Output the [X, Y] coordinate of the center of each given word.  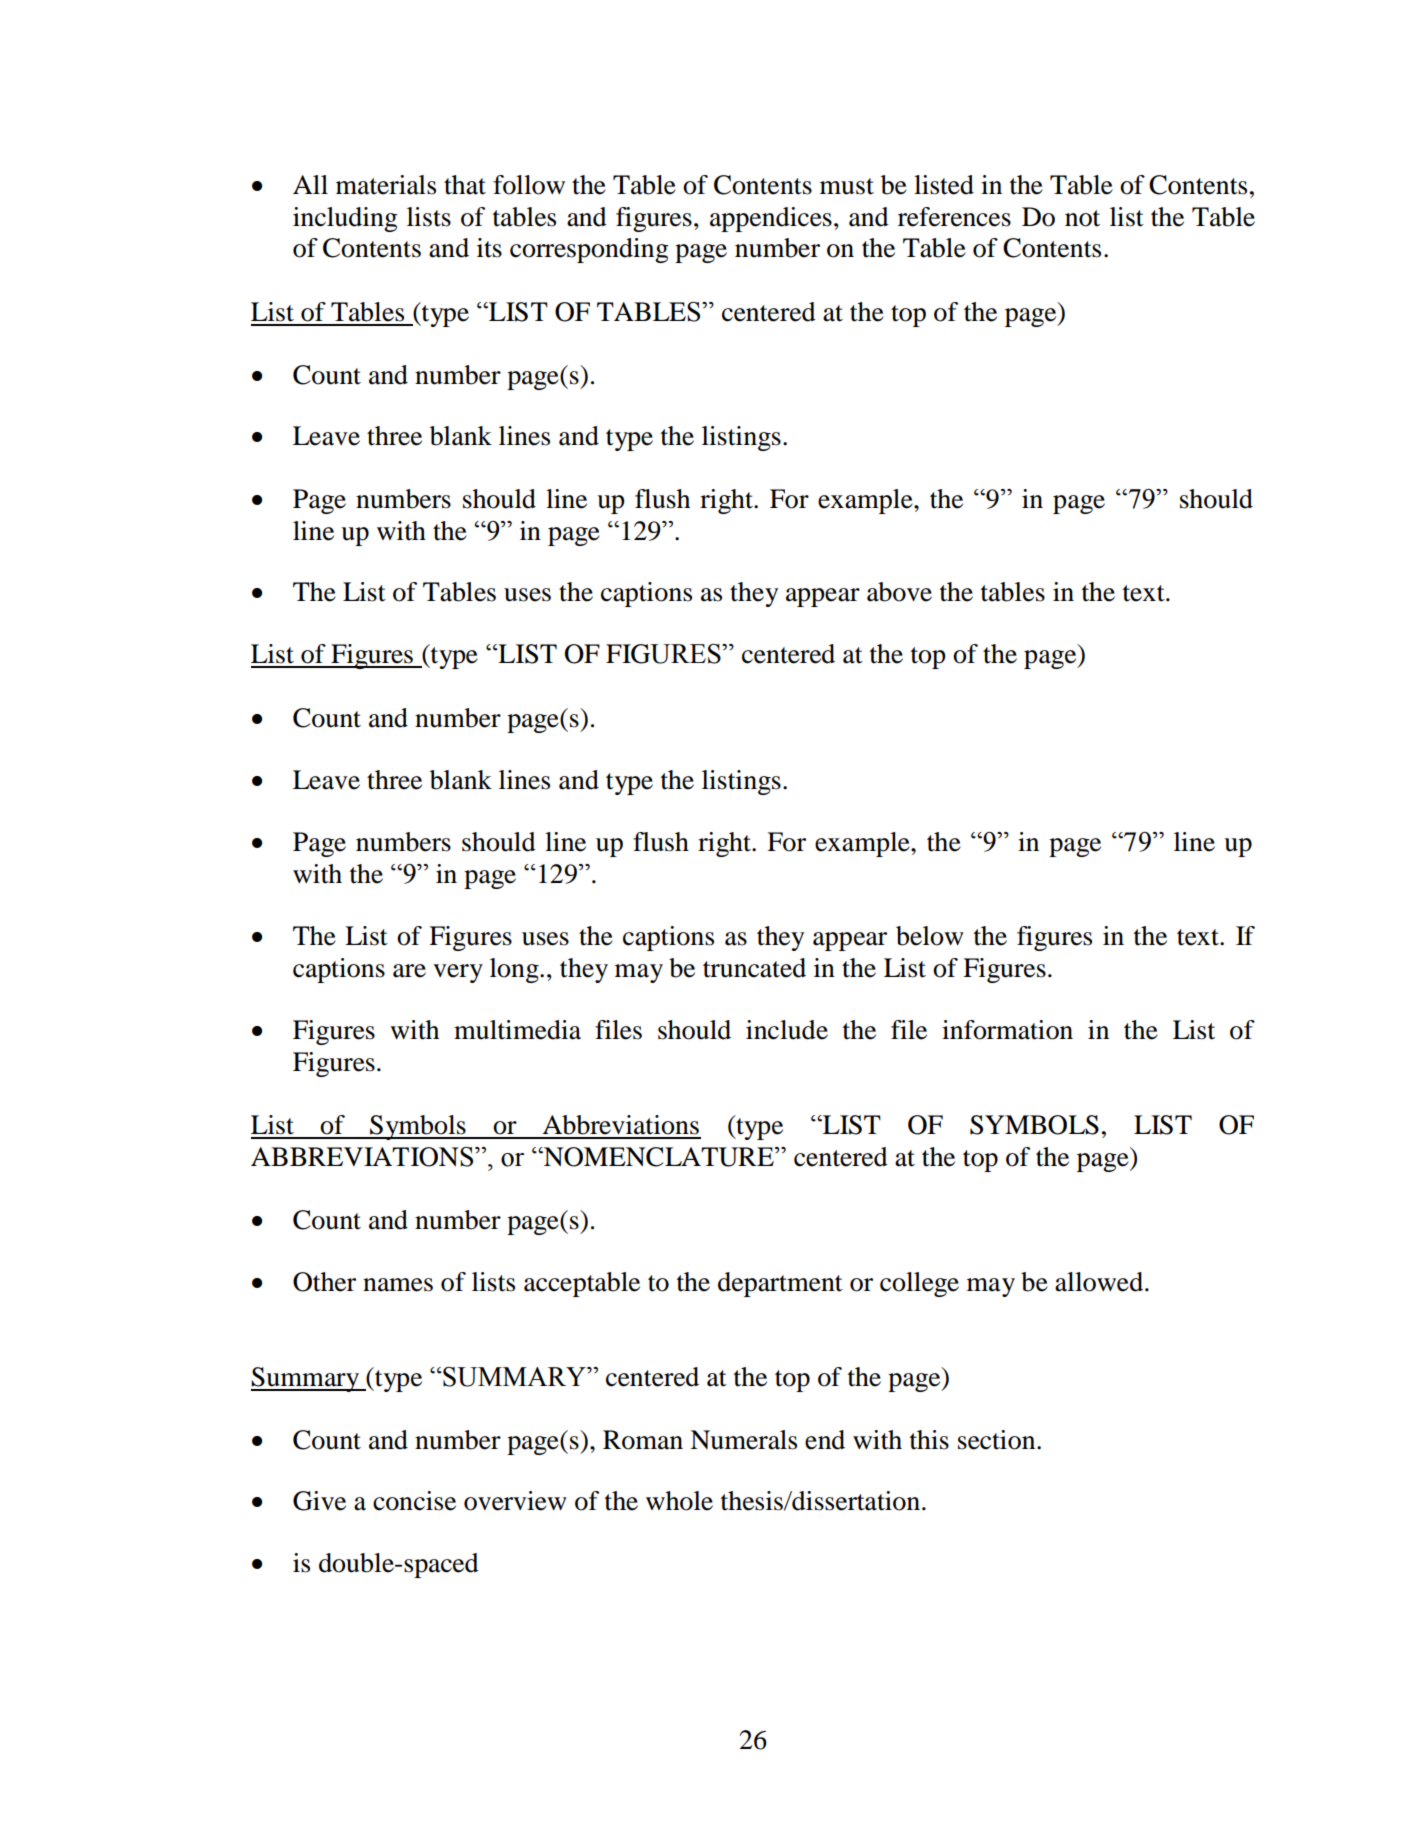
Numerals [743, 1440]
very [458, 973]
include [787, 1030]
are [409, 971]
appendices [771, 219]
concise [414, 1501]
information [1007, 1030]
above [899, 592]
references [954, 217]
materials [386, 185]
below [930, 936]
